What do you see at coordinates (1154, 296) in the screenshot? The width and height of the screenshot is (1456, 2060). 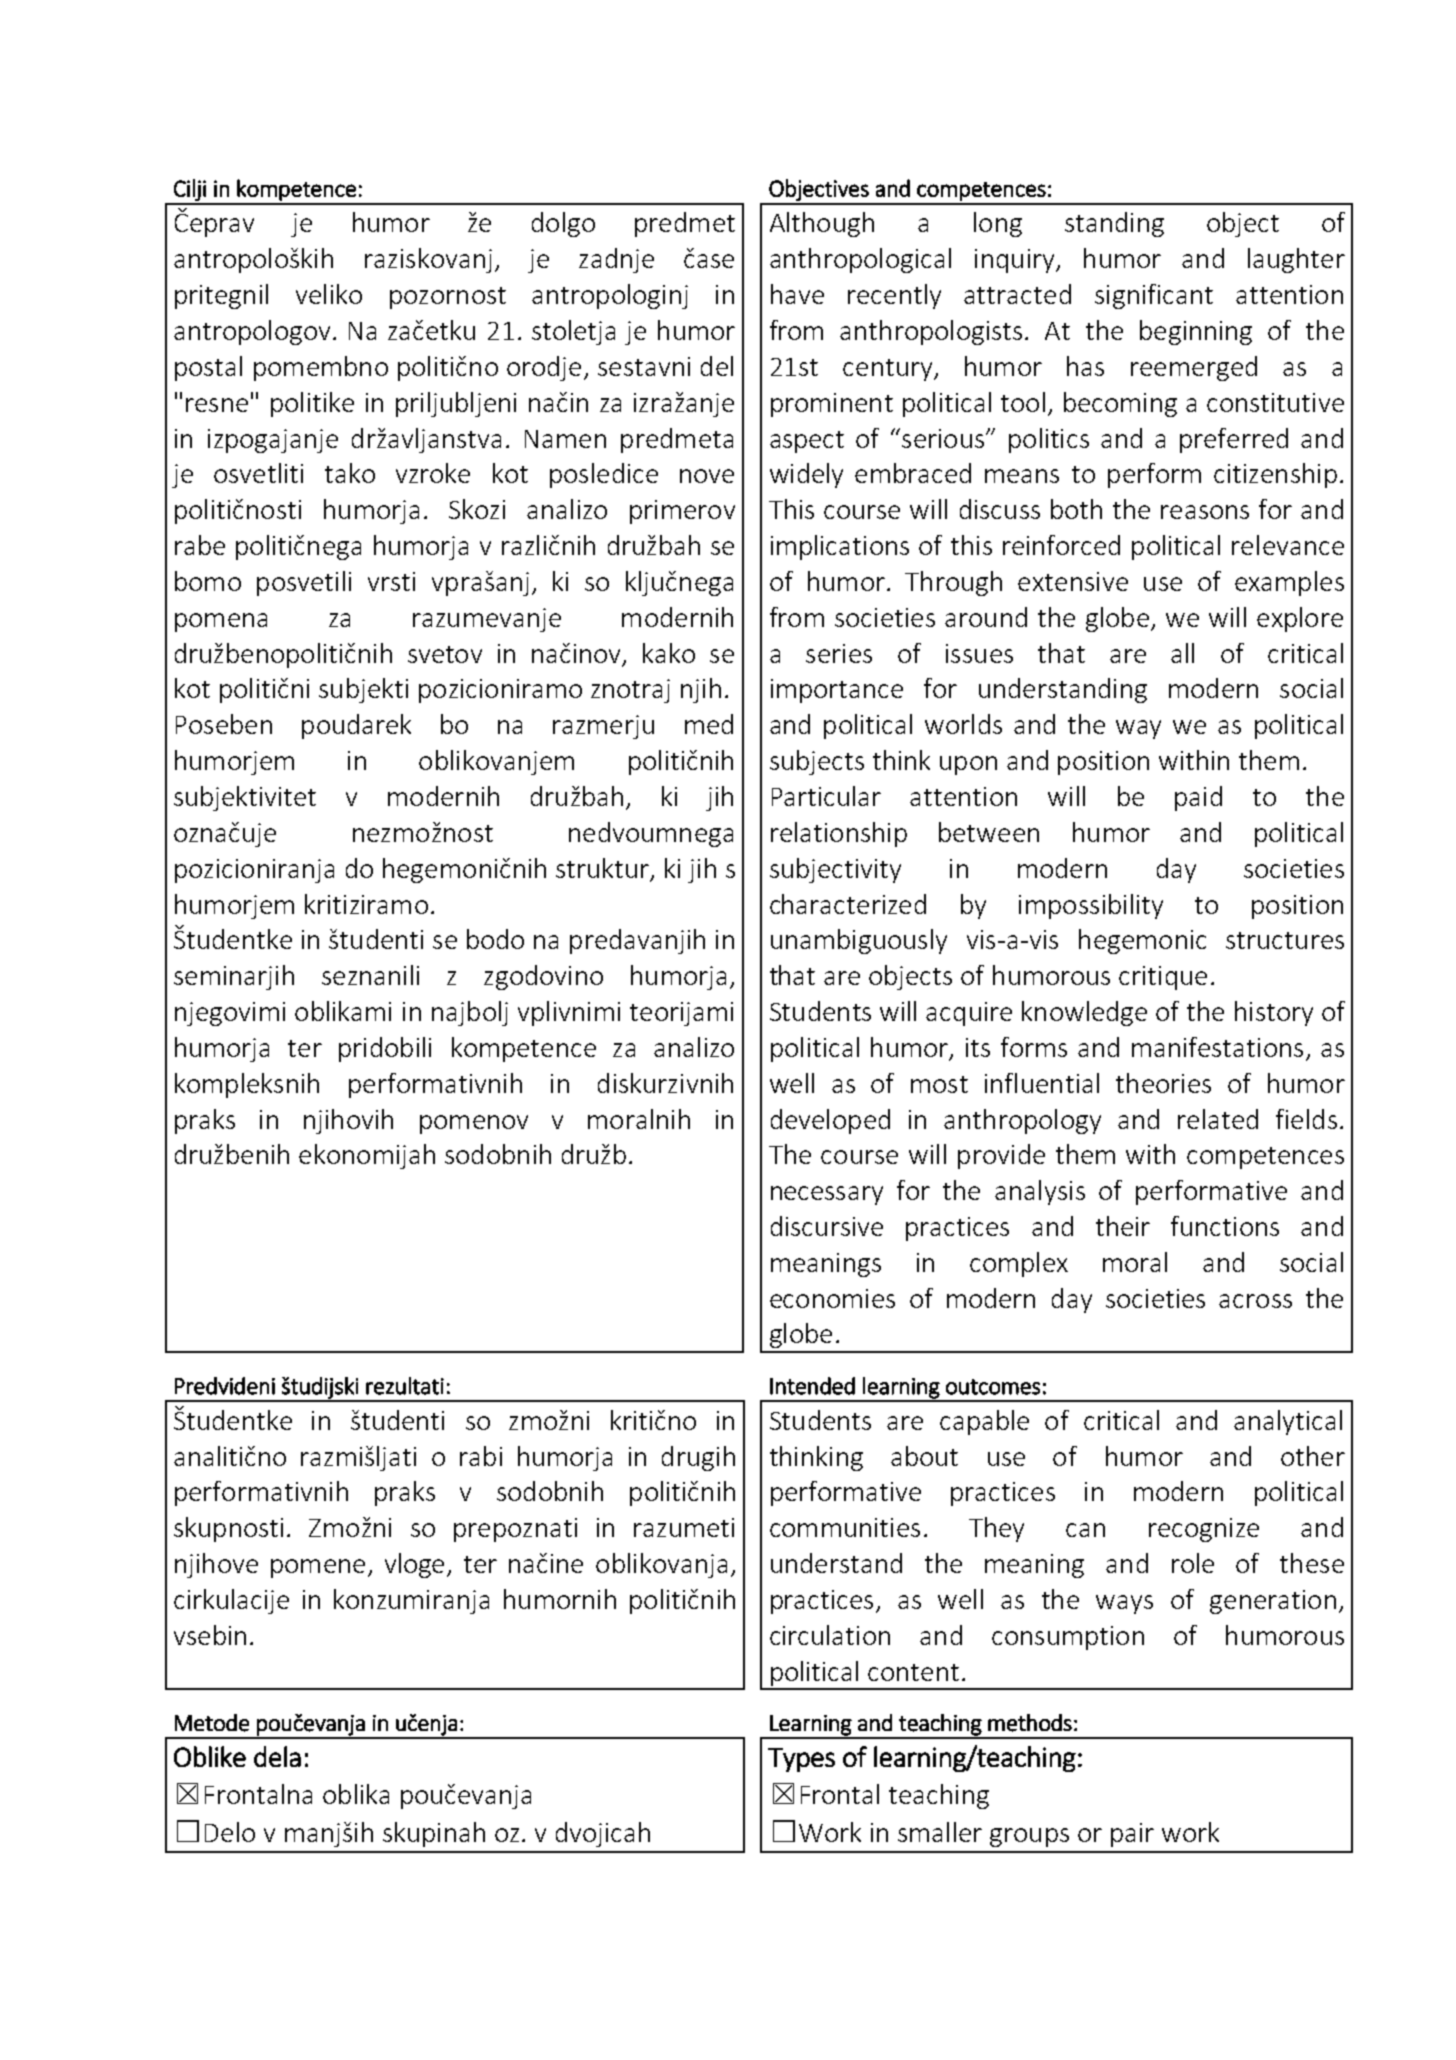 I see `significant` at bounding box center [1154, 296].
